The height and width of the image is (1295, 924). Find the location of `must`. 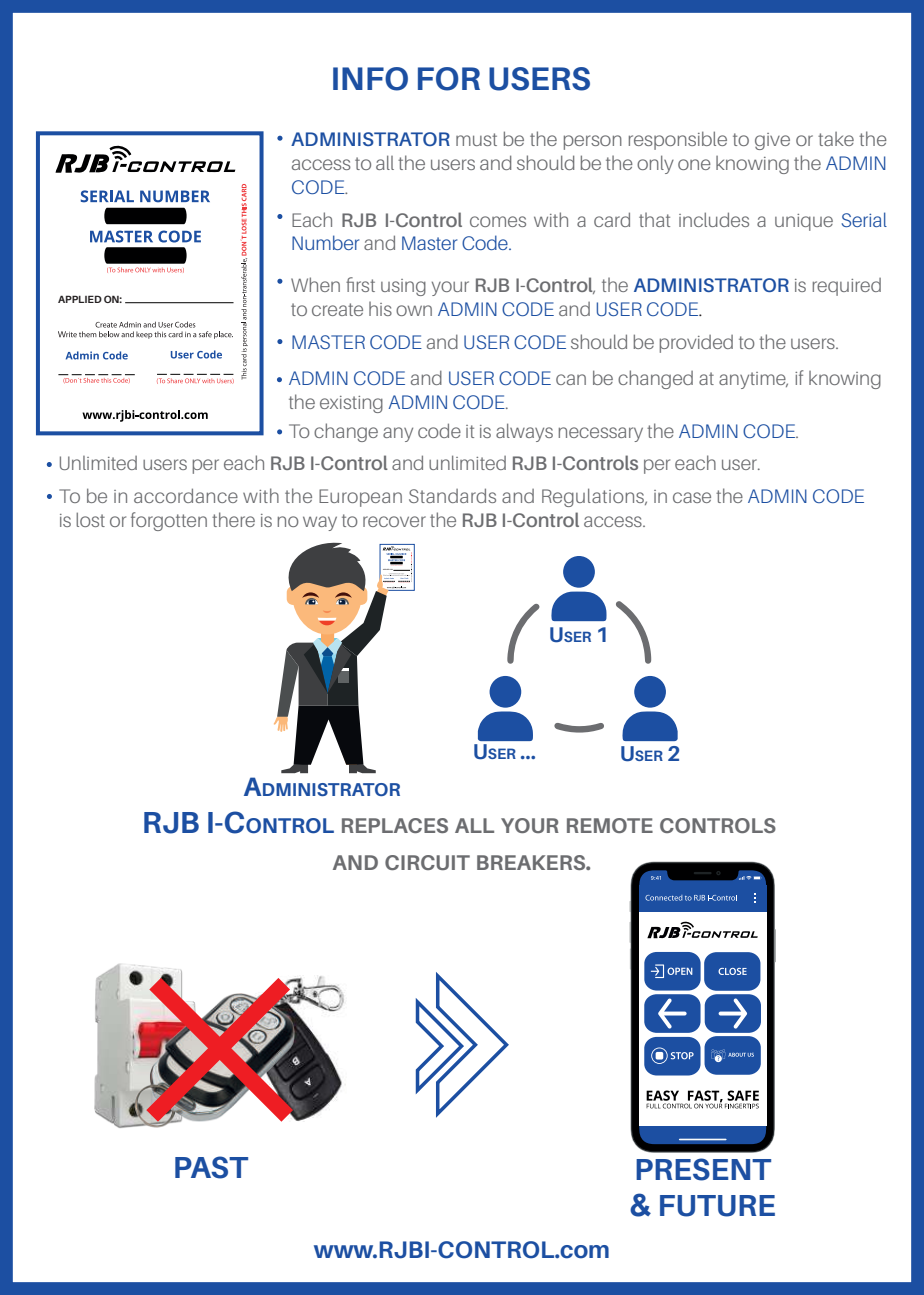

must is located at coordinates (476, 139).
